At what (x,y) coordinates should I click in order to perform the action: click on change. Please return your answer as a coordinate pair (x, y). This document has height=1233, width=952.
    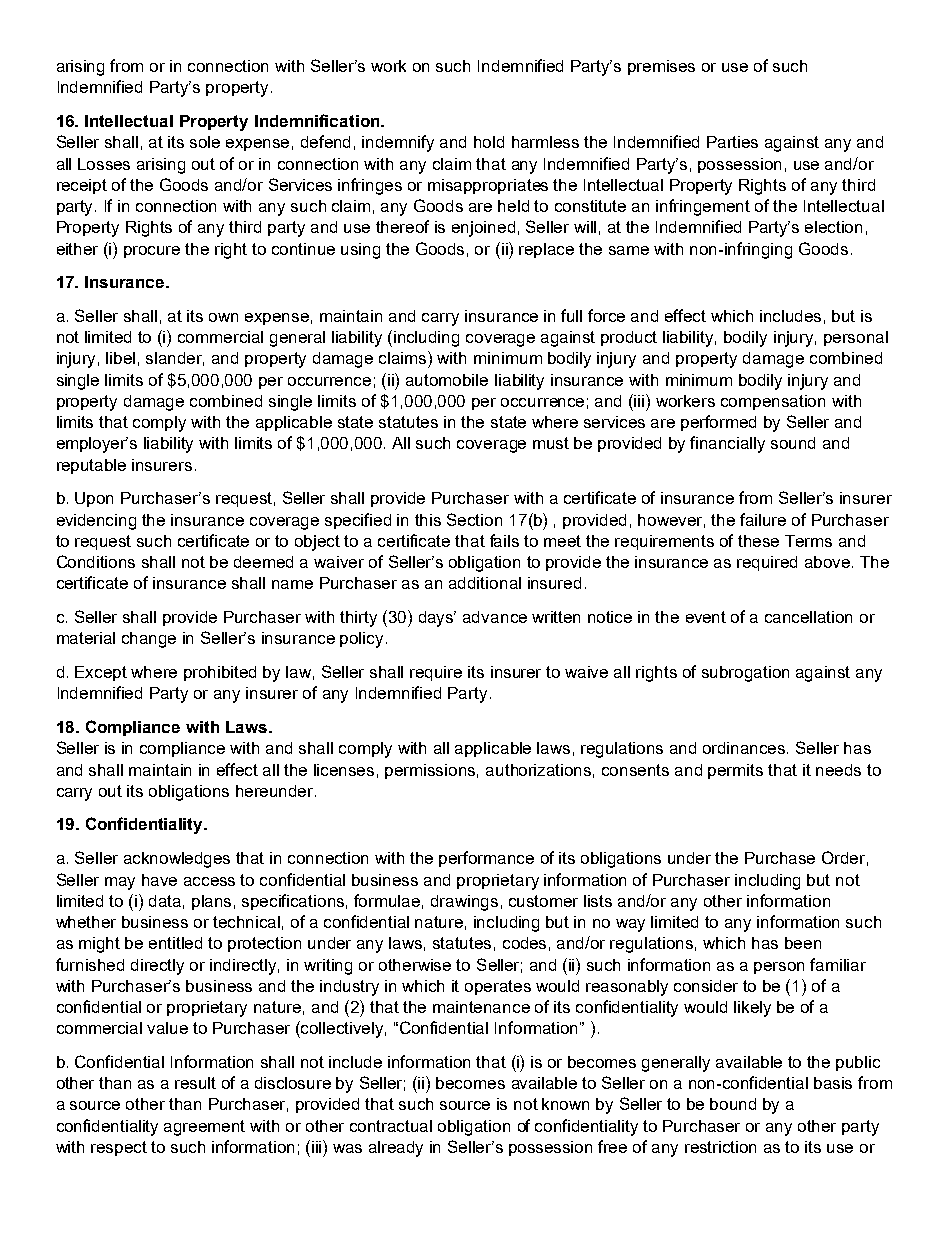
    Looking at the image, I should click on (149, 640).
